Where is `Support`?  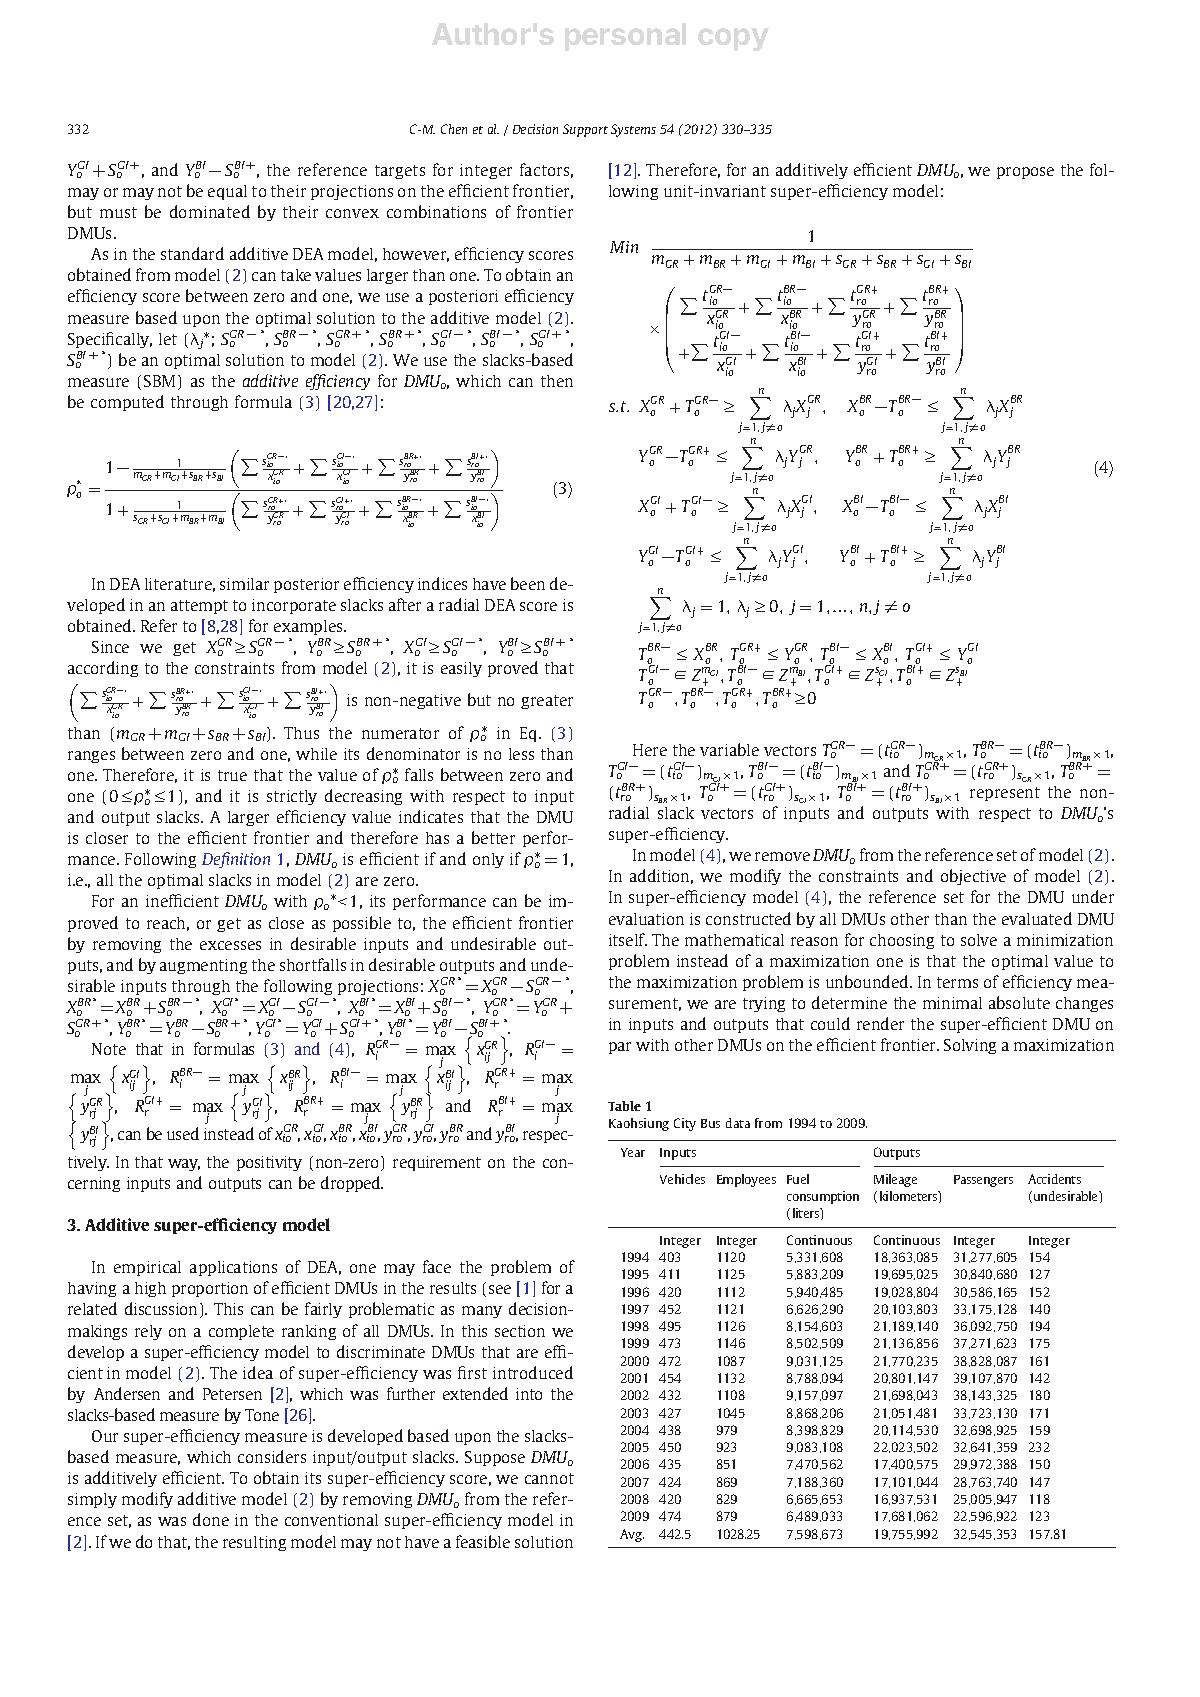 Support is located at coordinates (585, 130).
